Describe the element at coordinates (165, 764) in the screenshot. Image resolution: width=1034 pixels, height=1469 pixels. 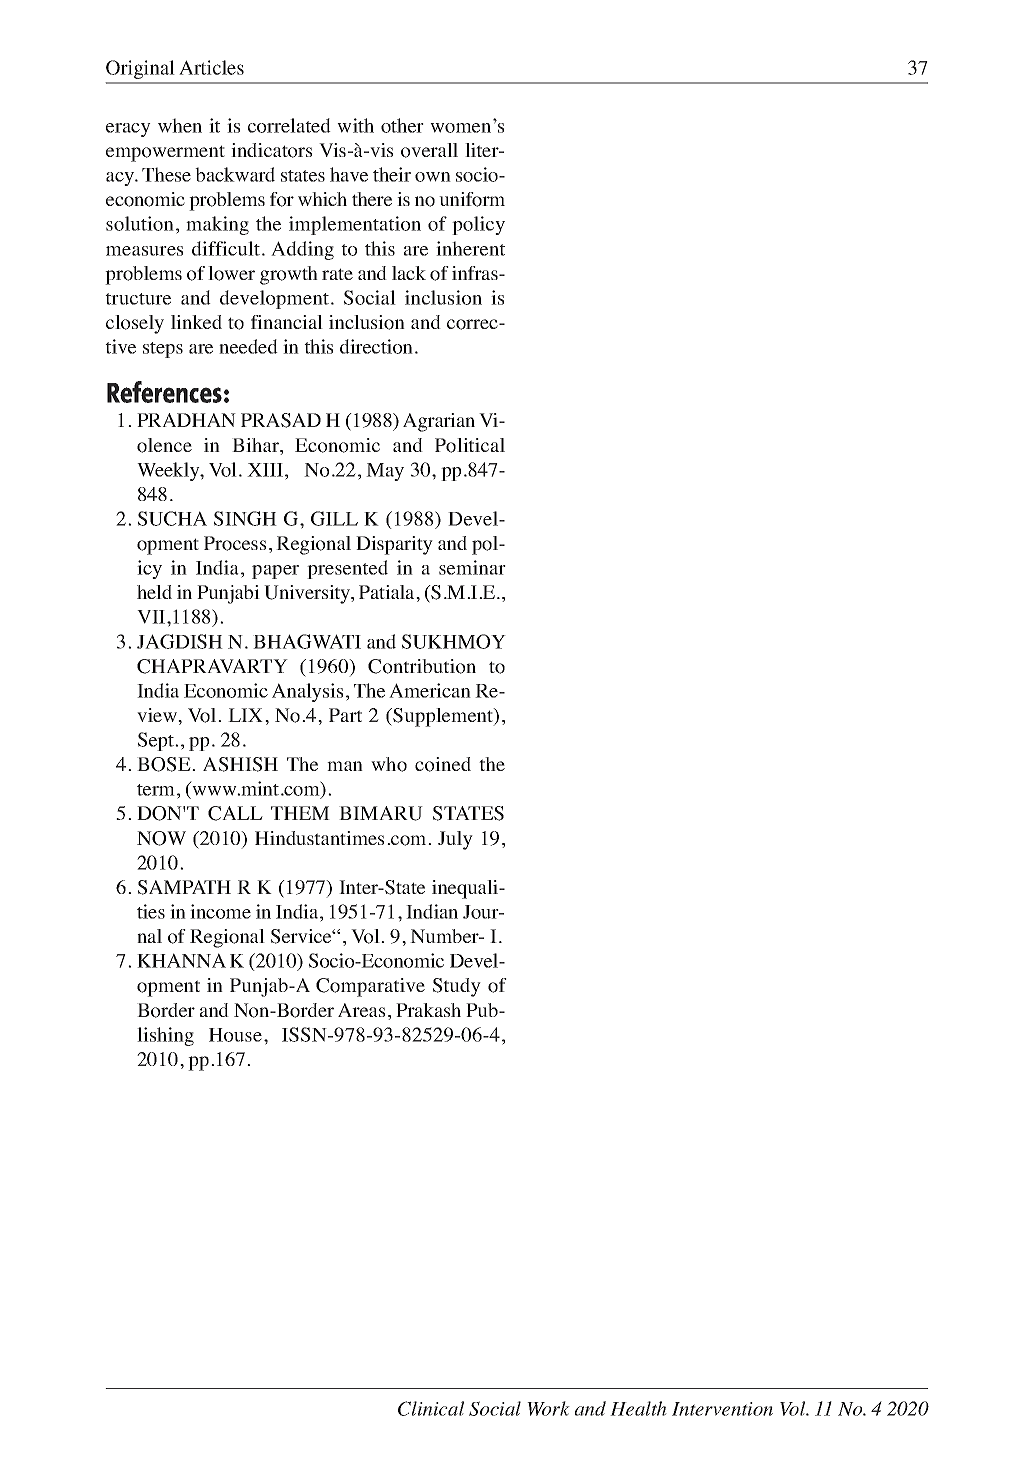
I see `BOSE` at that location.
